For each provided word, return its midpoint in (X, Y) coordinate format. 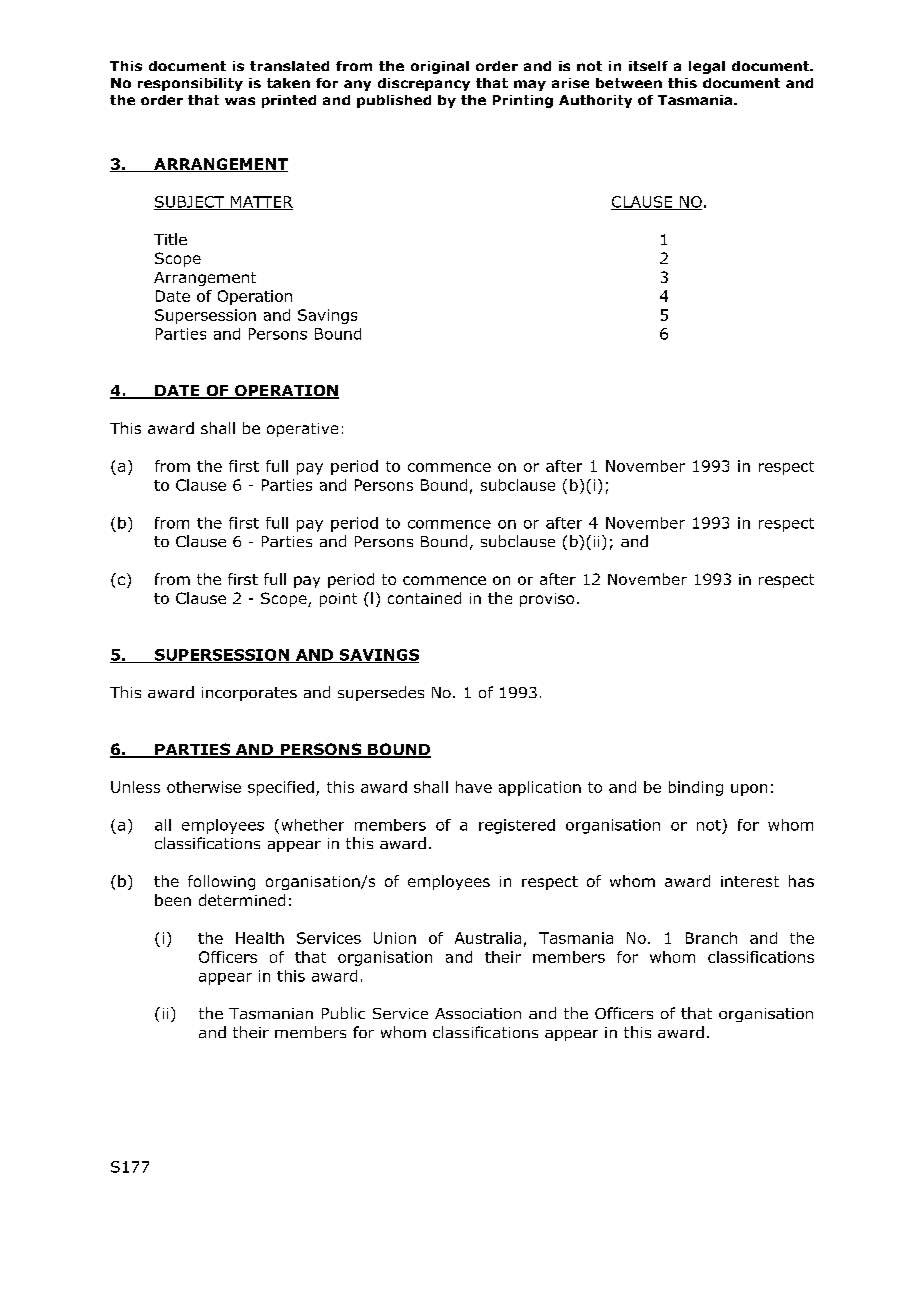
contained (424, 598)
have (474, 787)
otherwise (204, 787)
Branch (711, 938)
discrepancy (424, 84)
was (240, 101)
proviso (547, 600)
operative (302, 430)
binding (696, 788)
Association (478, 1013)
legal (707, 67)
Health (260, 938)
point (338, 600)
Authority (595, 101)
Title (170, 239)
